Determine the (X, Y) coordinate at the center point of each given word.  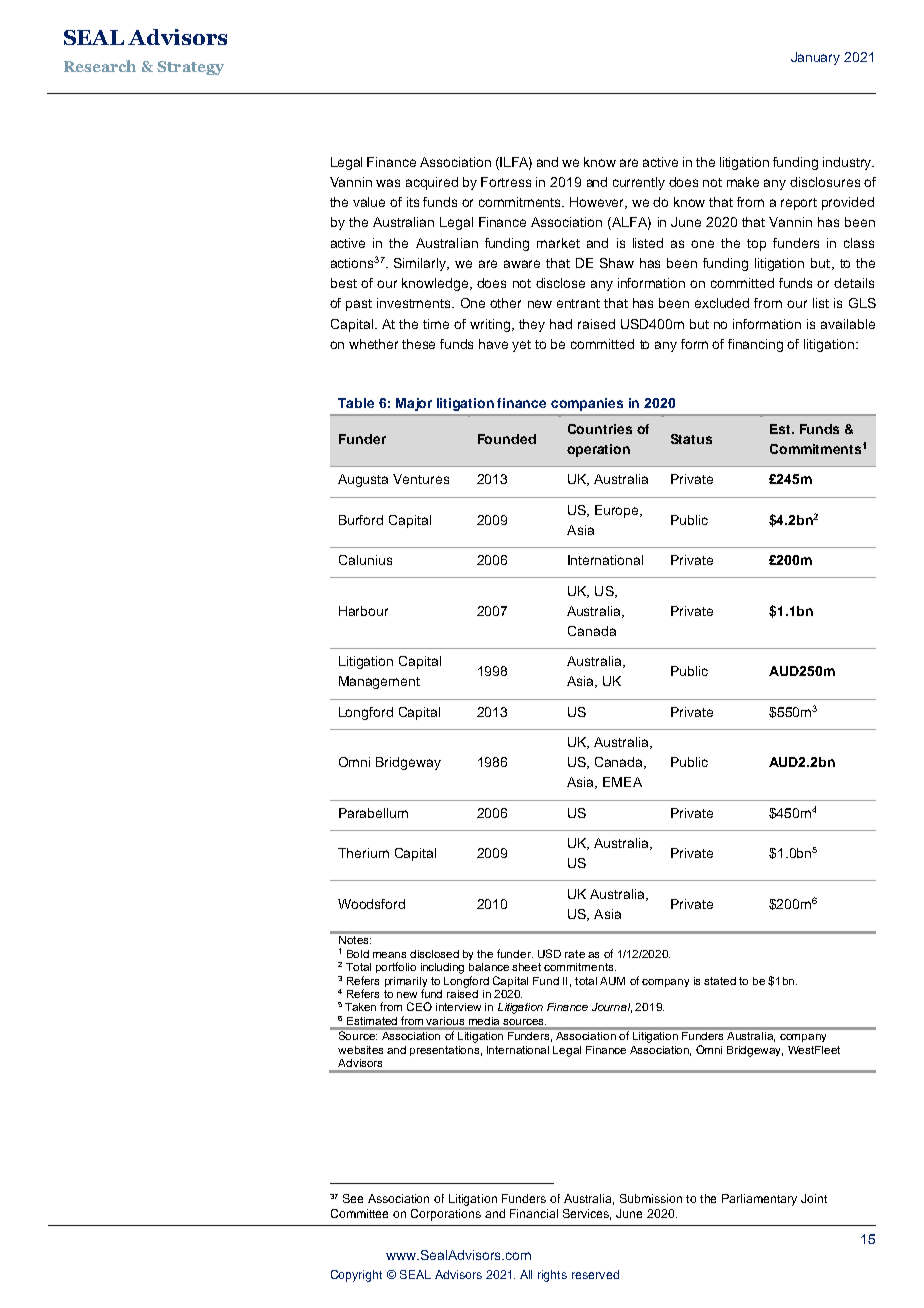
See (353, 1198)
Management (379, 682)
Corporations (446, 1215)
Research (100, 66)
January (815, 58)
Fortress (506, 182)
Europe (618, 511)
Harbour (363, 611)
